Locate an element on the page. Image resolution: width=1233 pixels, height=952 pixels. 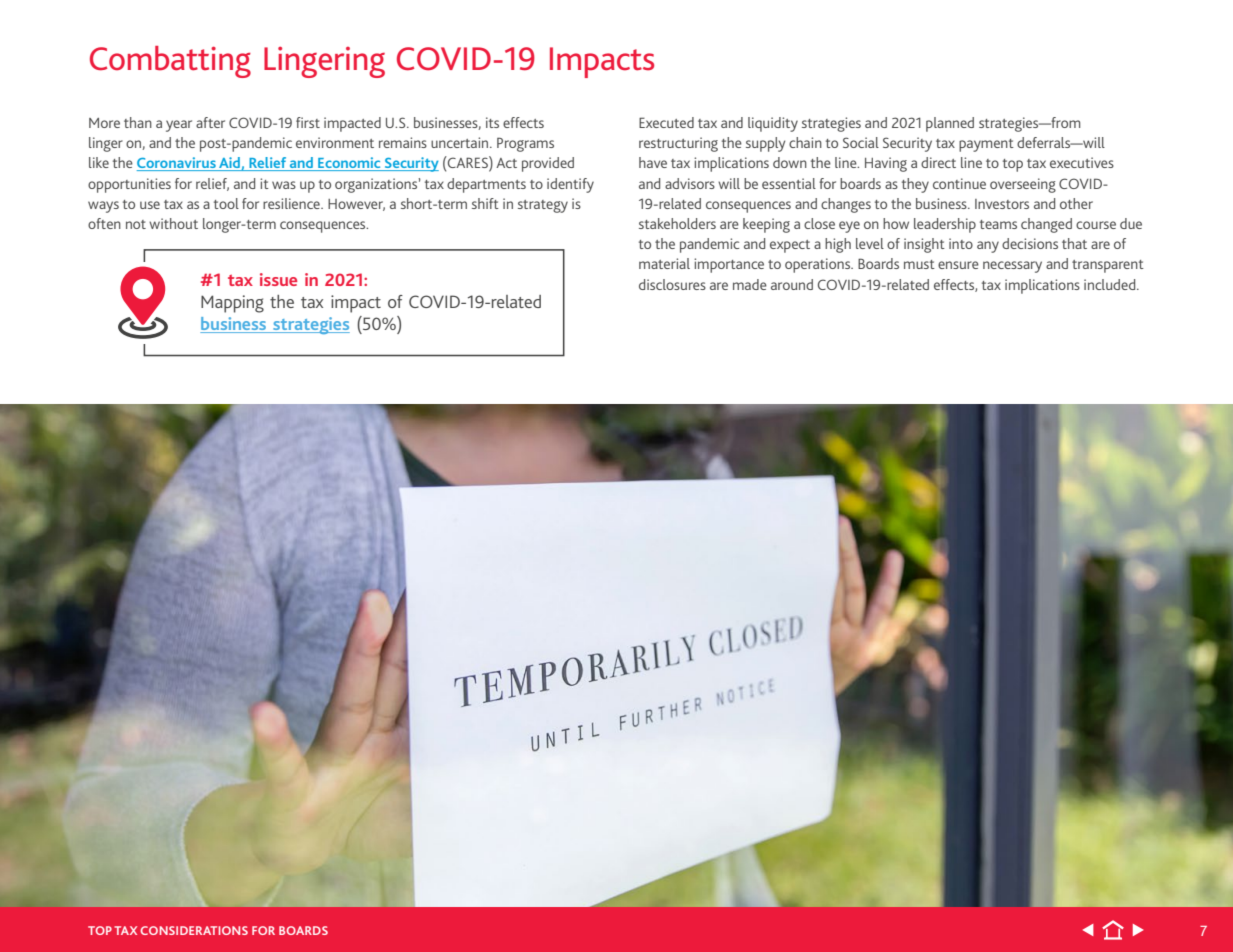
made is located at coordinates (750, 284).
